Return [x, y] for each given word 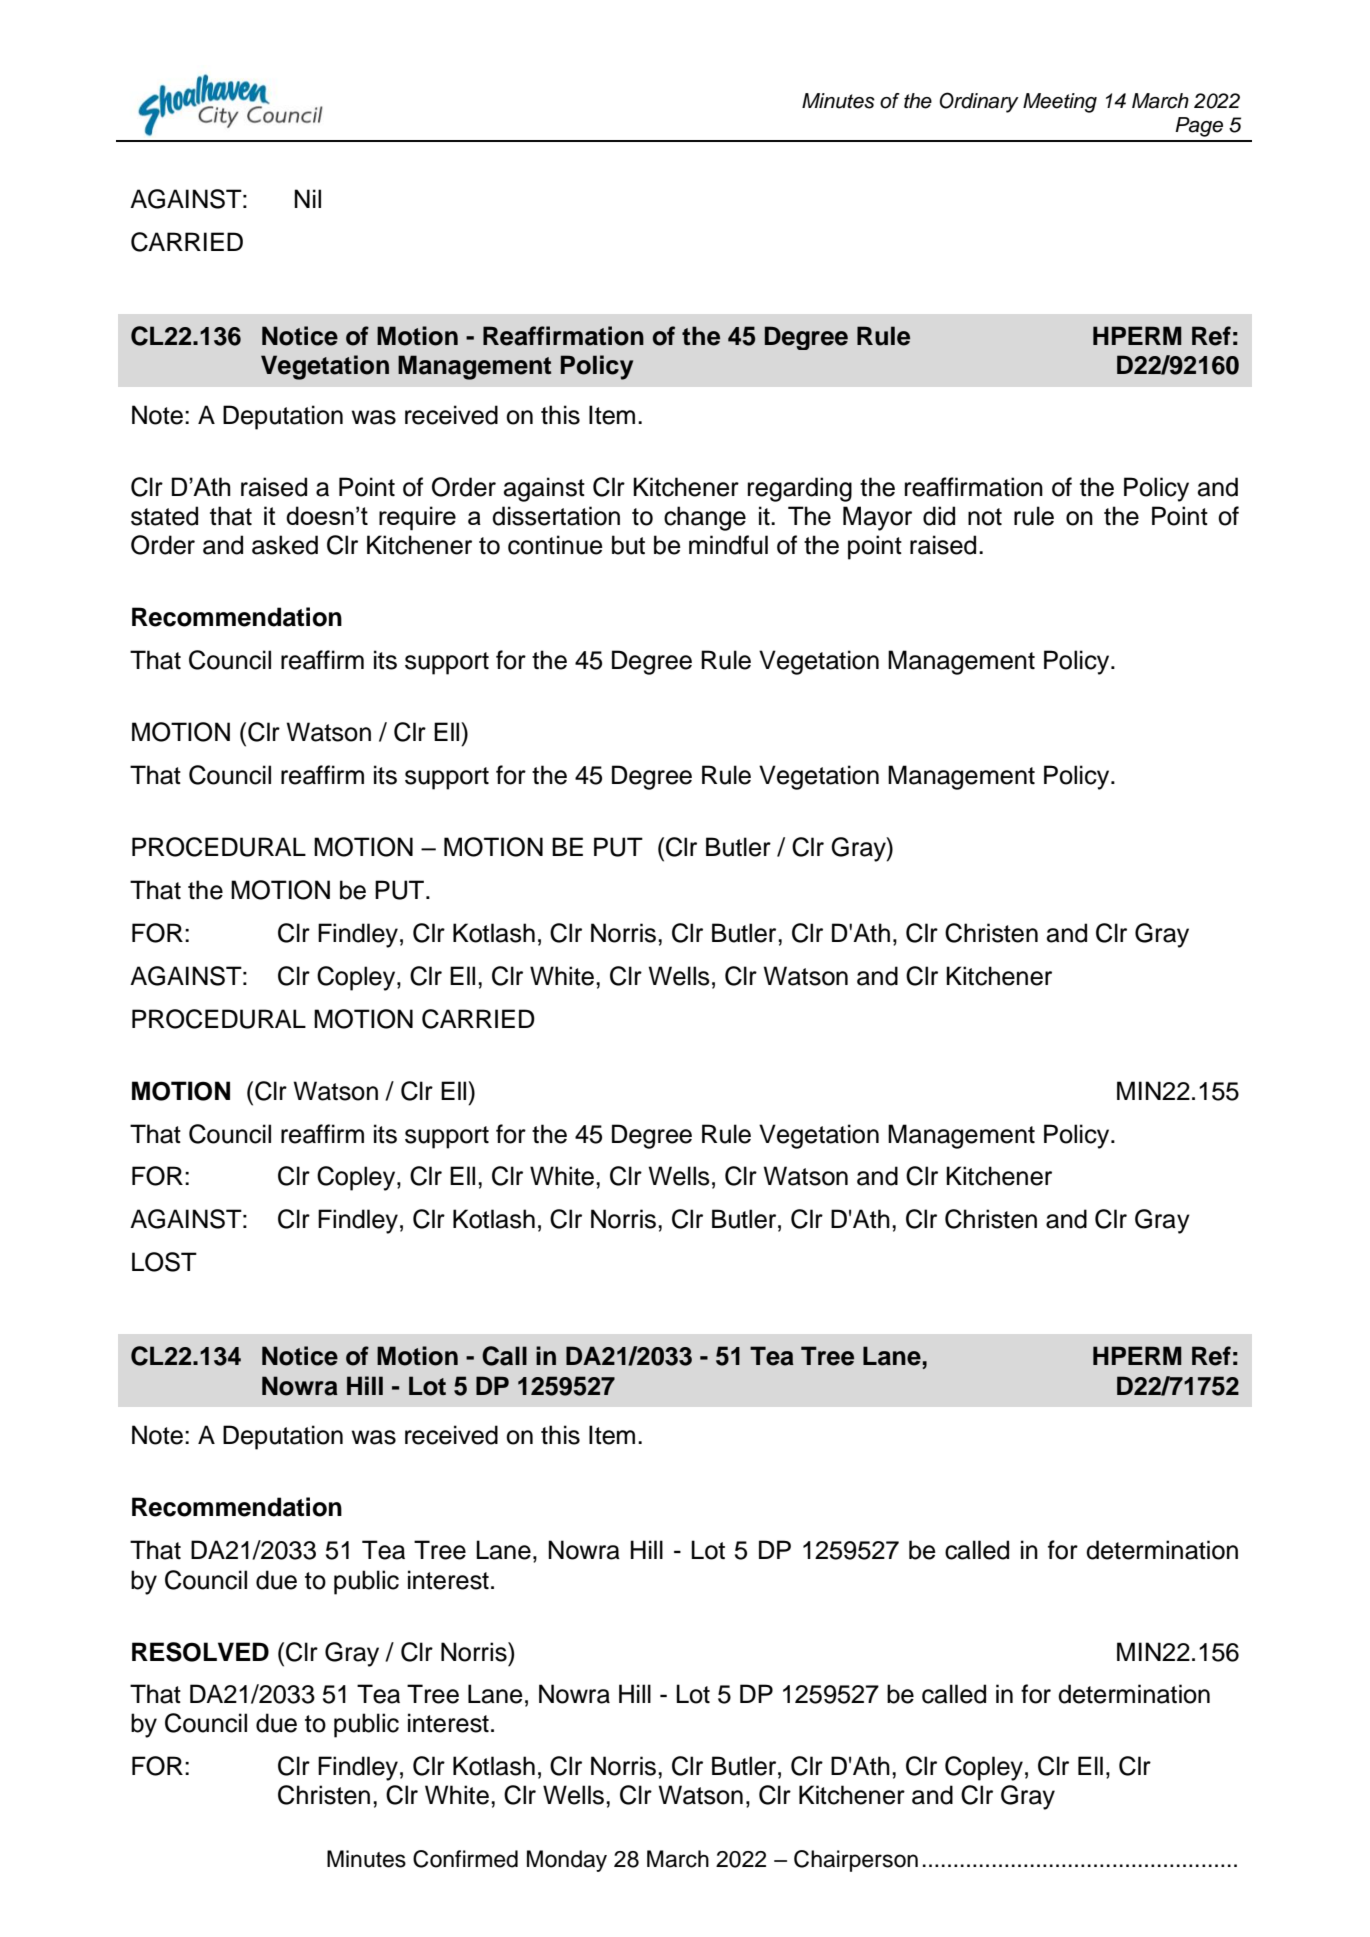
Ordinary [979, 102]
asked [285, 545]
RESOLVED [200, 1652]
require [417, 518]
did [939, 516]
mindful [728, 545]
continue [555, 545]
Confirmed [465, 1859]
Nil [307, 198]
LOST [164, 1262]
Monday [567, 1861]
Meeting [1060, 103]
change [705, 518]
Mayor [877, 518]
